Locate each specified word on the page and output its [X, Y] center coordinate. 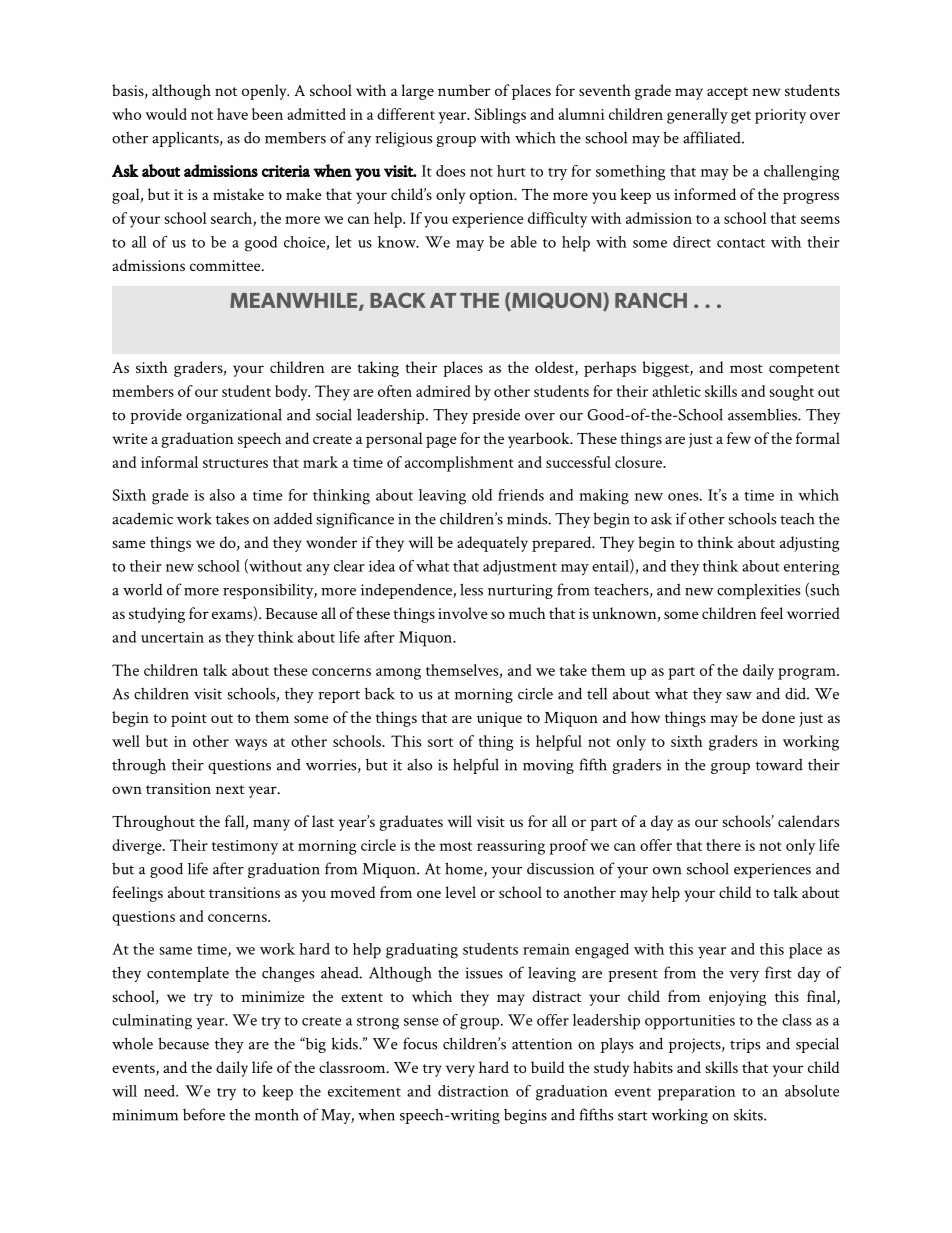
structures [235, 463]
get [741, 117]
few [739, 438]
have [232, 114]
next [230, 789]
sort [440, 742]
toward [779, 764]
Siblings [500, 116]
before [204, 1114]
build [547, 1067]
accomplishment [459, 464]
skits [749, 1114]
